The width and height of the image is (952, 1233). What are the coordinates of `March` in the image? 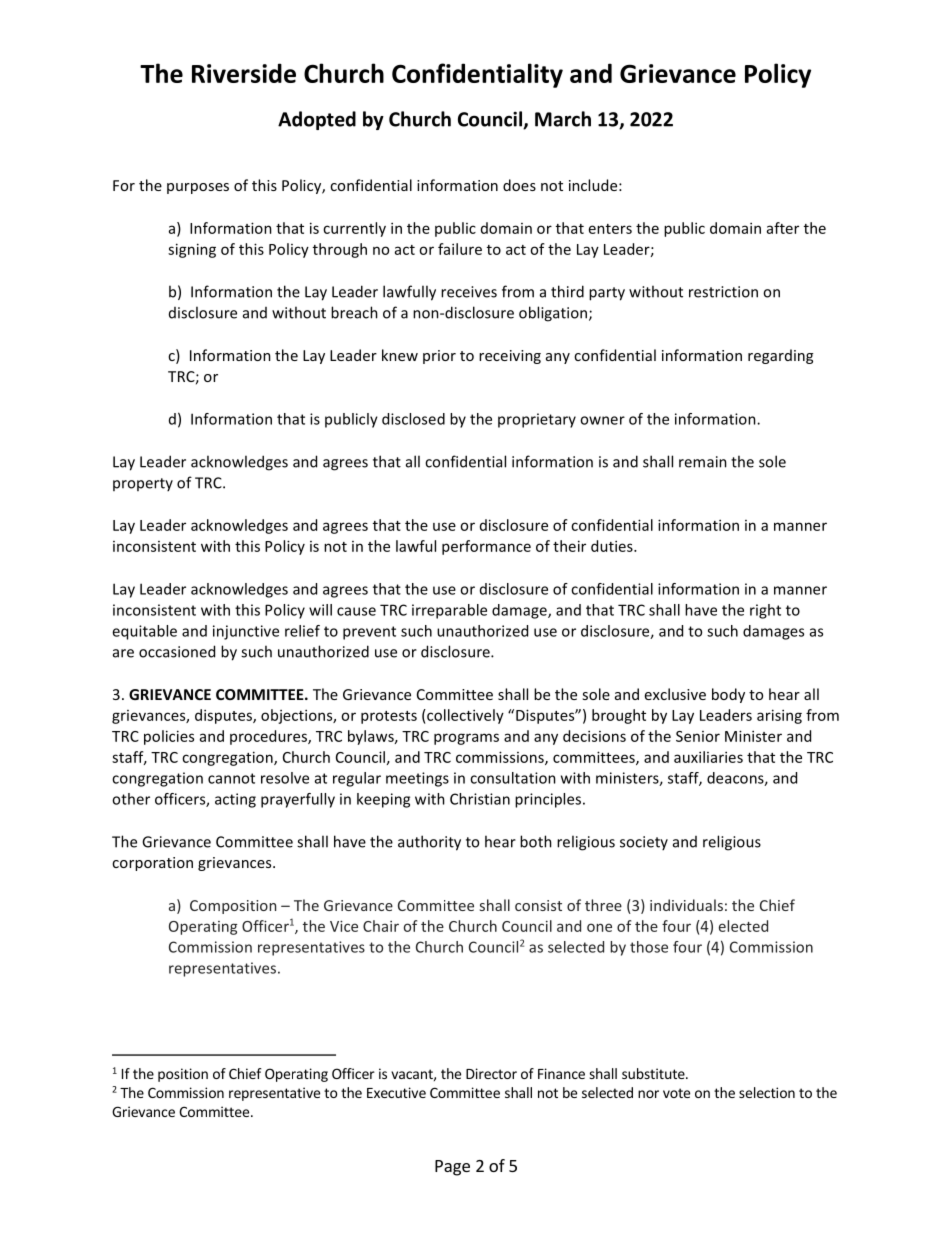 It's located at (563, 119).
